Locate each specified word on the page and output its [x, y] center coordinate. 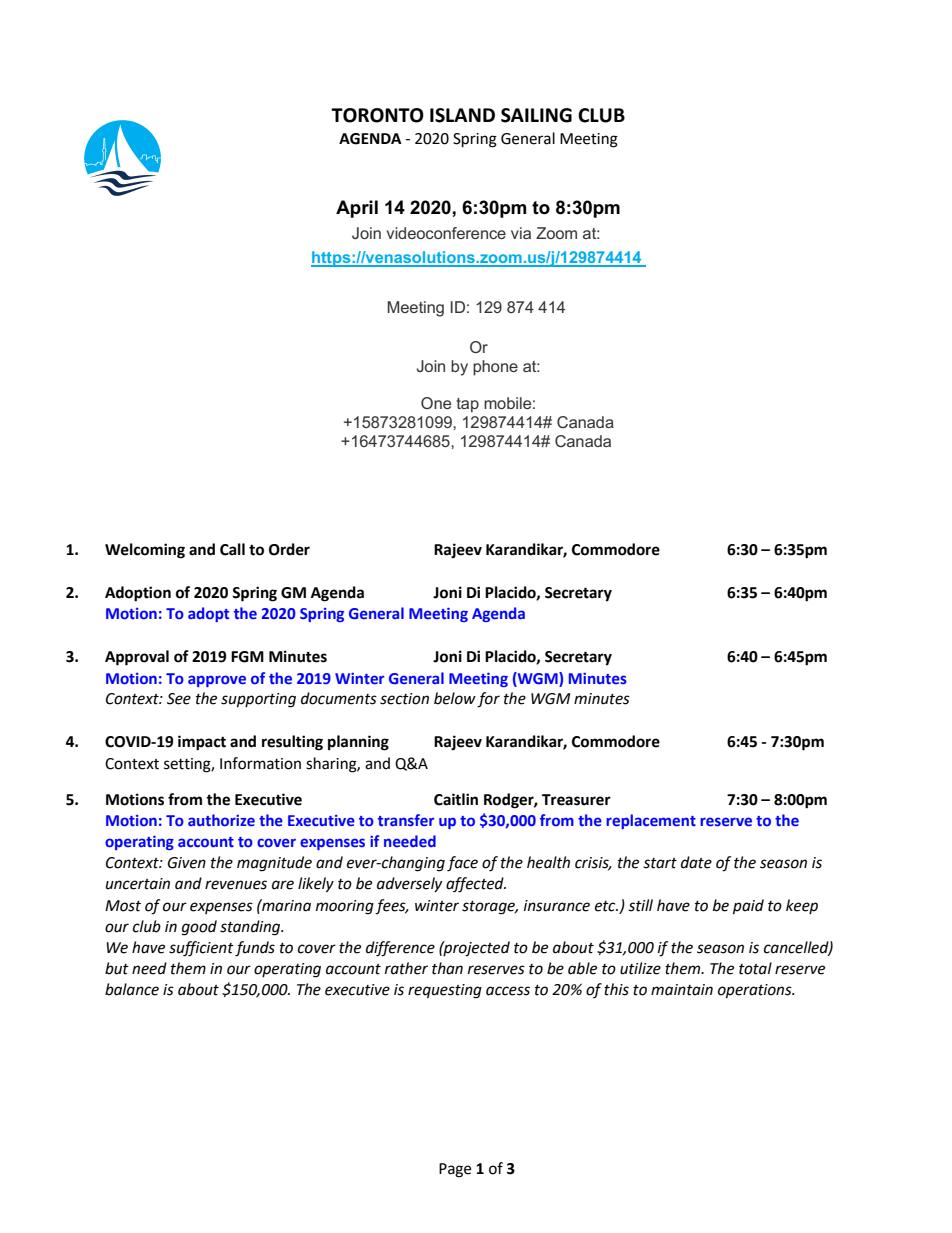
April [357, 209]
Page [455, 1170]
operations [756, 991]
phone [495, 368]
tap [467, 405]
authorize [221, 820]
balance [132, 989]
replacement [651, 821]
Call [232, 549]
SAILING [536, 115]
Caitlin [456, 799]
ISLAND [462, 115]
